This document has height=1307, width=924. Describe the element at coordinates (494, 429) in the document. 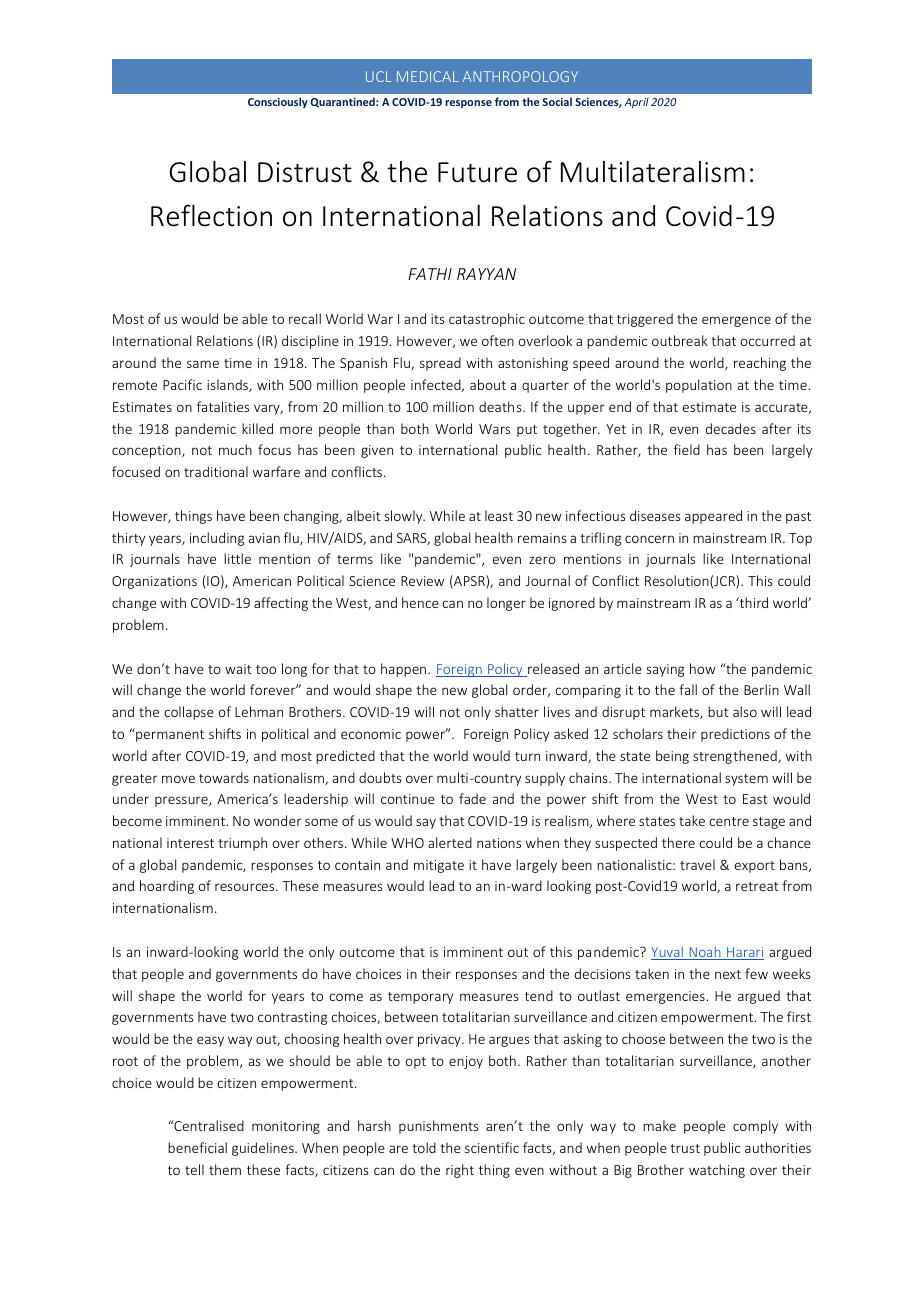

I see `Wars` at that location.
